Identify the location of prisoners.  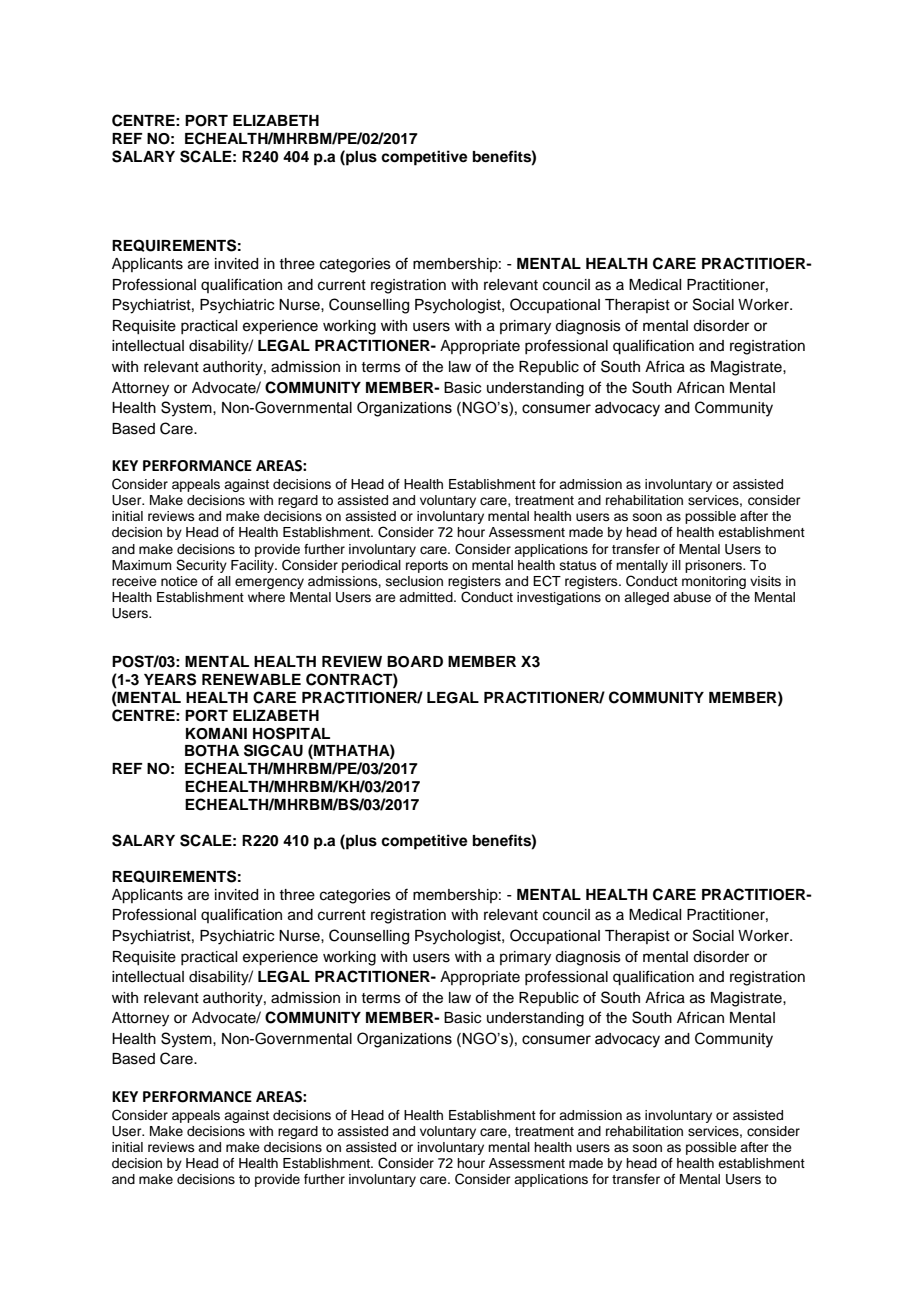
(714, 566).
